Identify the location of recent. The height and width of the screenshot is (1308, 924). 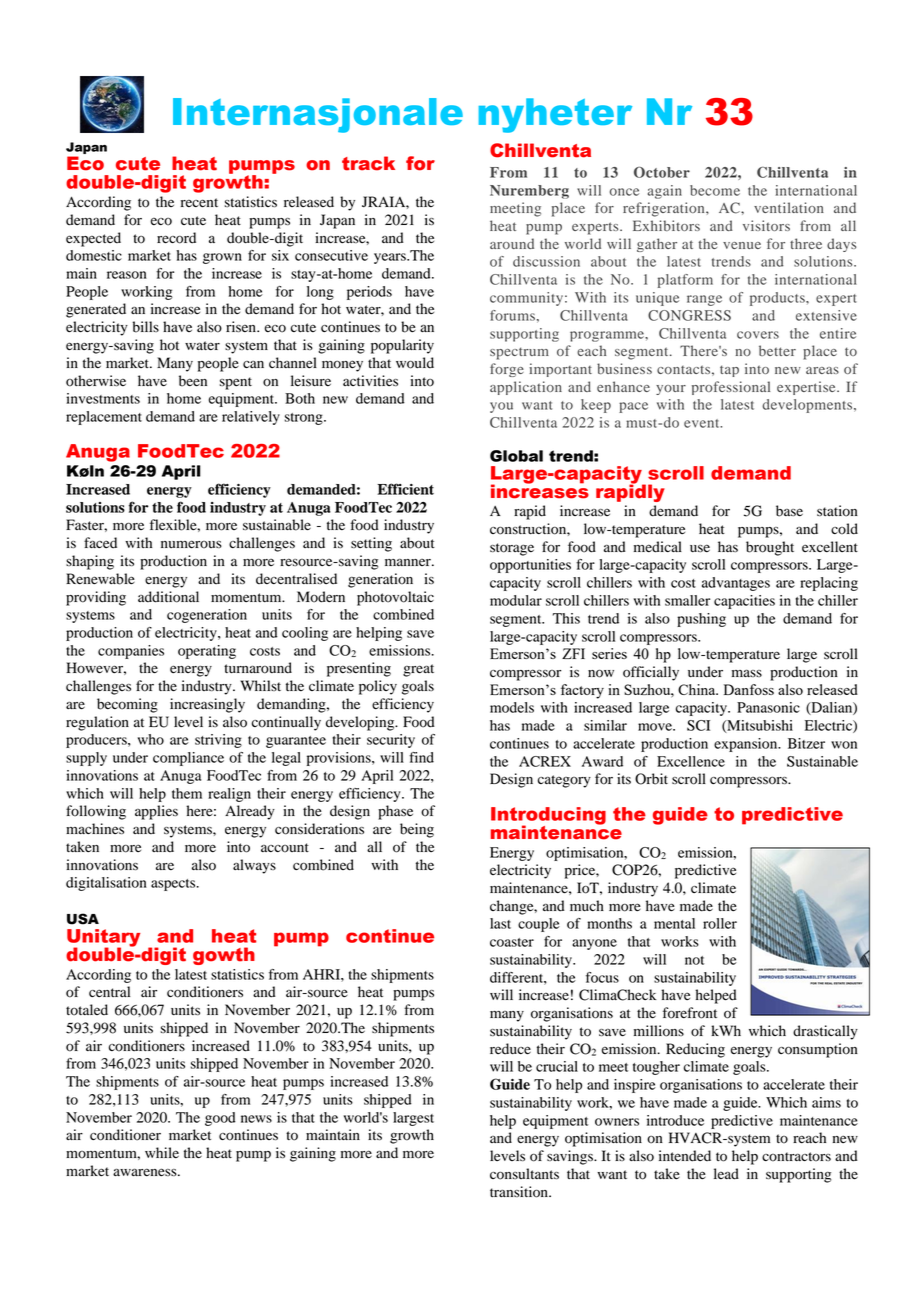
(199, 203).
